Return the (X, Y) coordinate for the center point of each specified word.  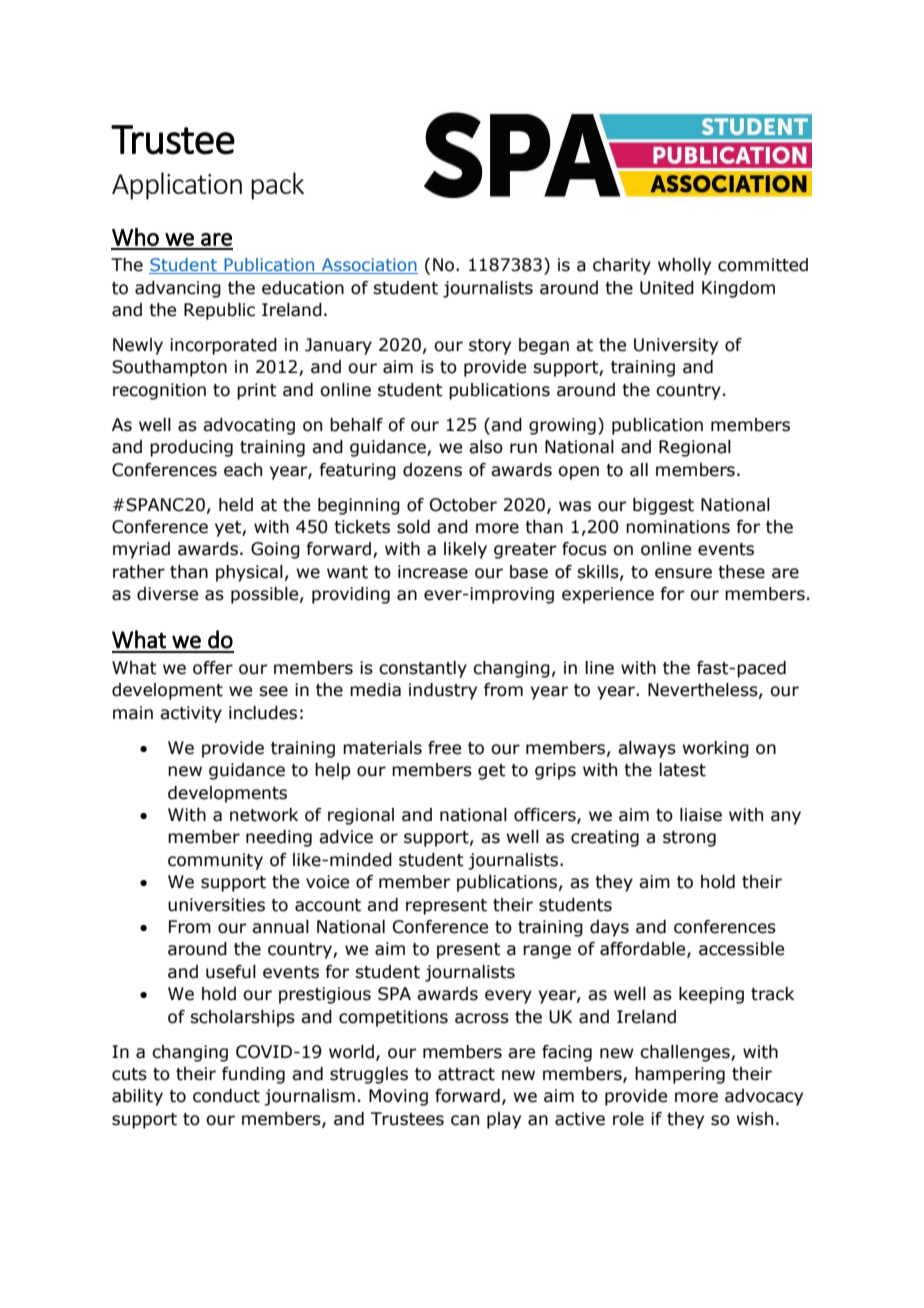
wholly (684, 266)
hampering (680, 1075)
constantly (423, 669)
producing (191, 448)
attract (466, 1074)
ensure (683, 573)
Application (177, 186)
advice (346, 837)
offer (213, 668)
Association (368, 266)
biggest (663, 506)
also (486, 447)
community (215, 861)
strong (689, 839)
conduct (226, 1096)
